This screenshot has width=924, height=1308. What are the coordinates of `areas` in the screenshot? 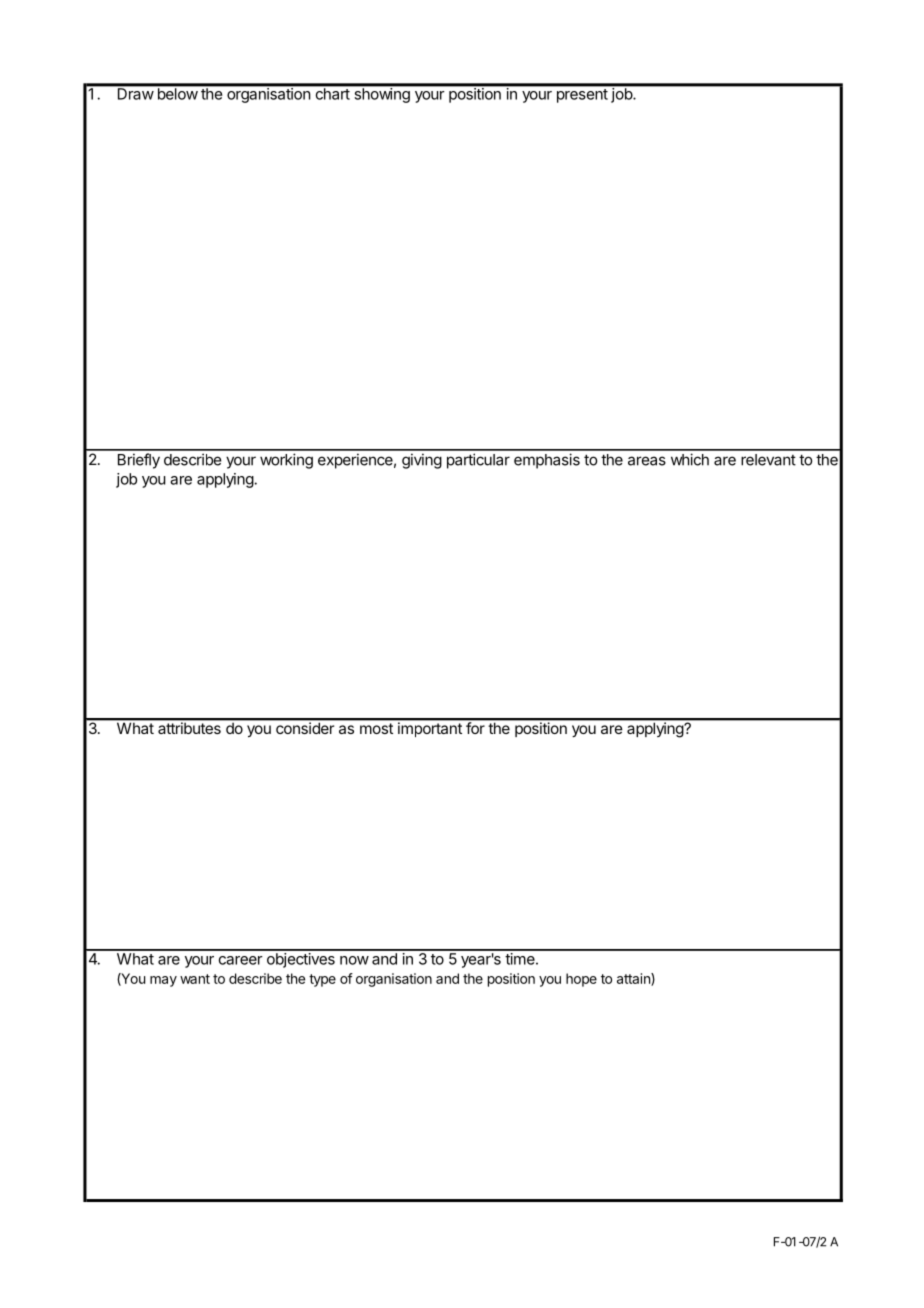 It's located at (647, 461).
